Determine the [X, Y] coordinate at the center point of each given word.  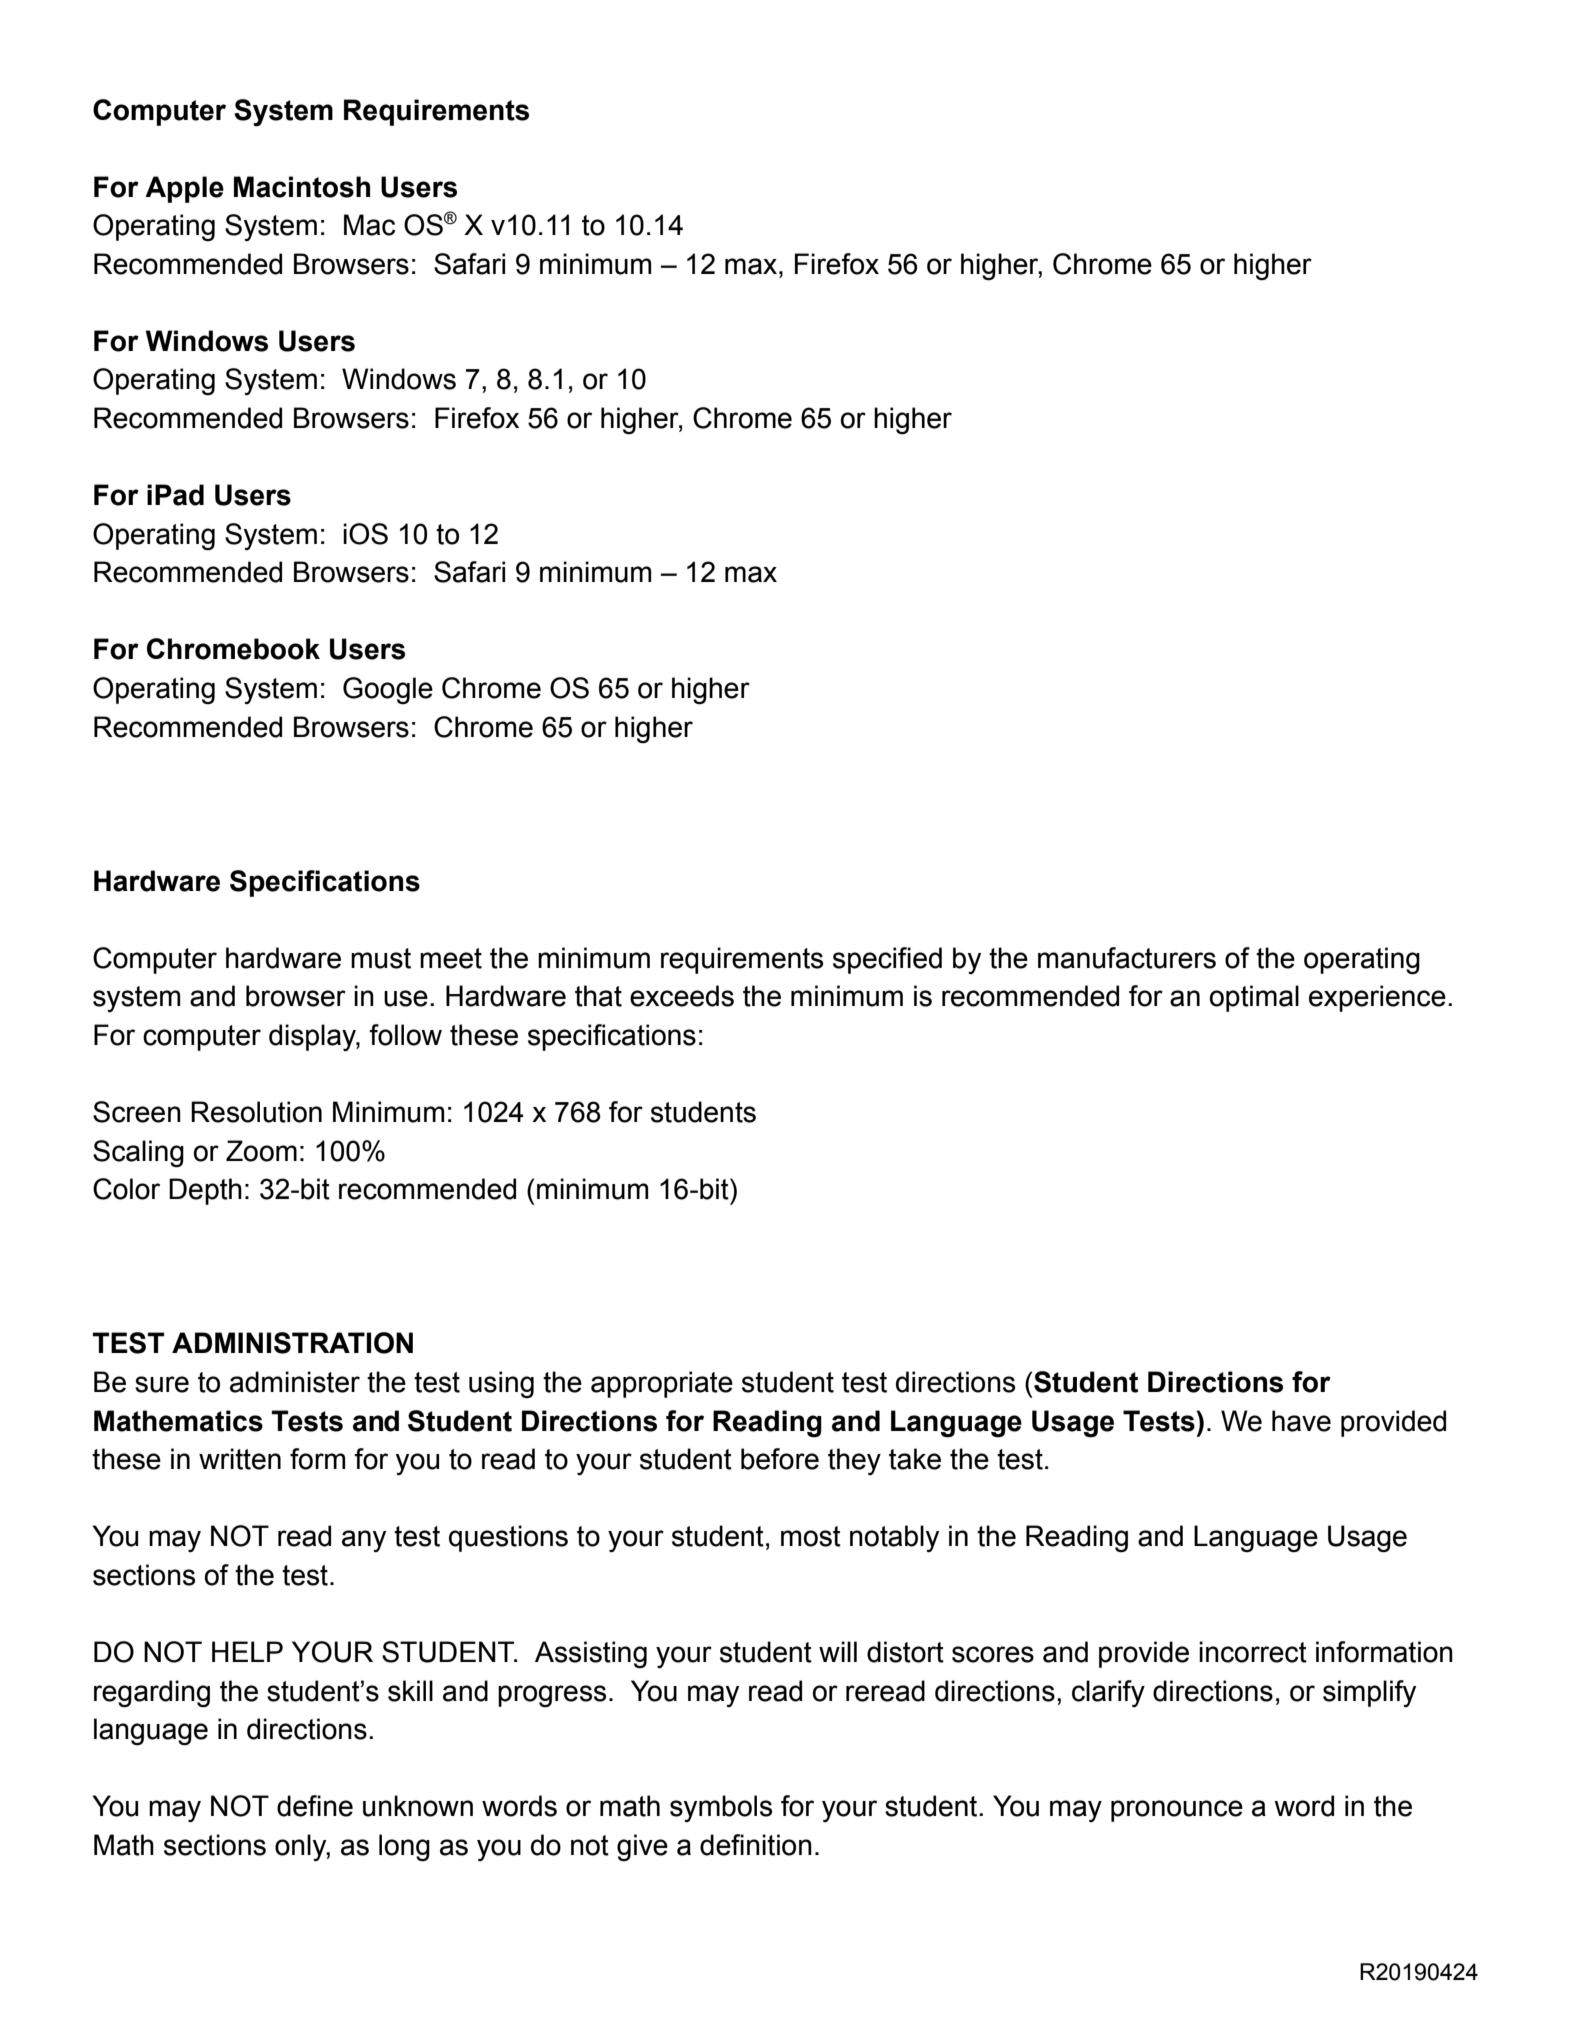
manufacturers [1127, 958]
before [780, 1459]
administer [295, 1382]
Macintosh [302, 187]
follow [405, 1035]
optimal [1254, 998]
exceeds [682, 996]
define [315, 1806]
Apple [184, 189]
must [381, 958]
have [1301, 1421]
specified [887, 960]
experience [1377, 998]
